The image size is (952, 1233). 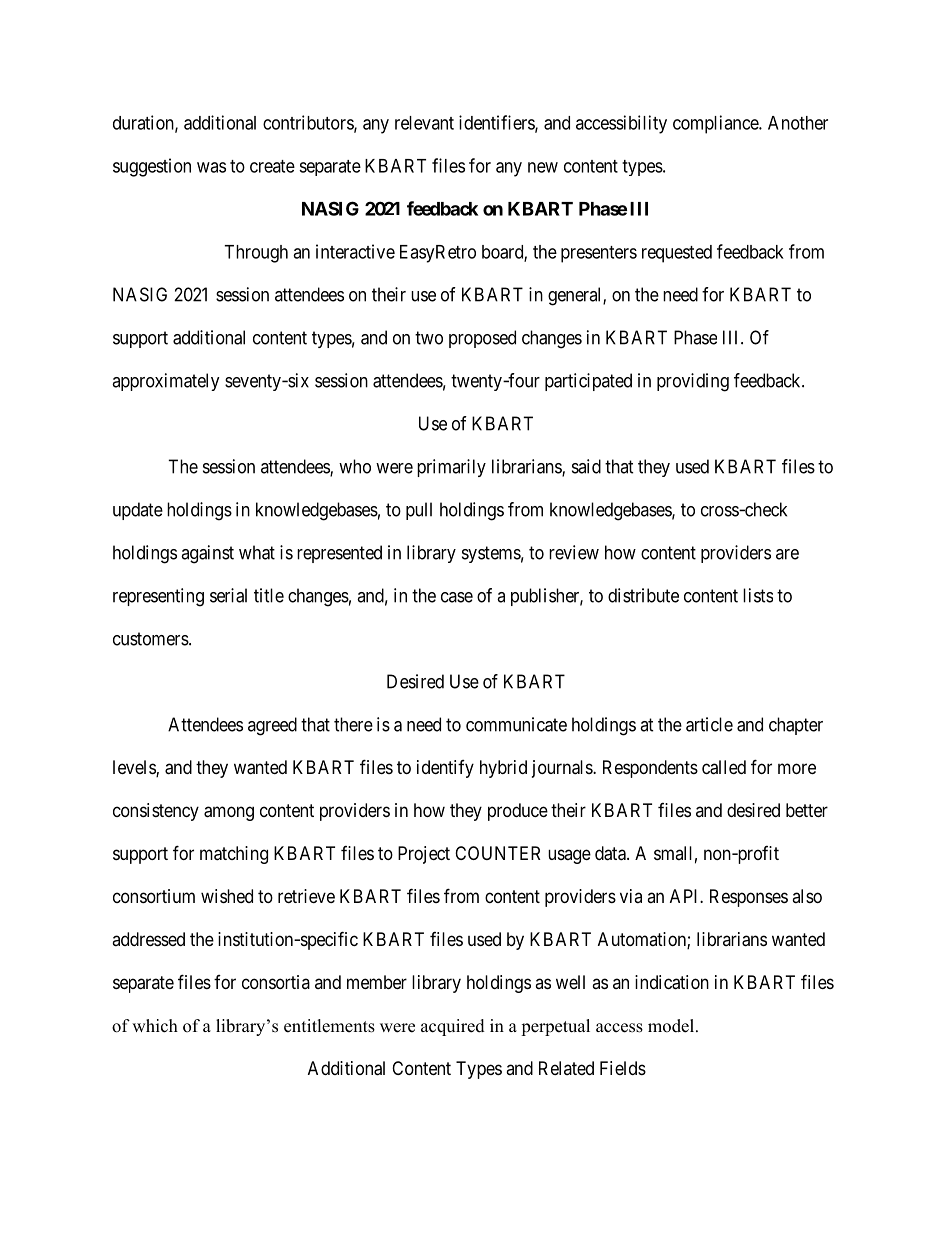 What do you see at coordinates (453, 1027) in the screenshot?
I see `acquired` at bounding box center [453, 1027].
